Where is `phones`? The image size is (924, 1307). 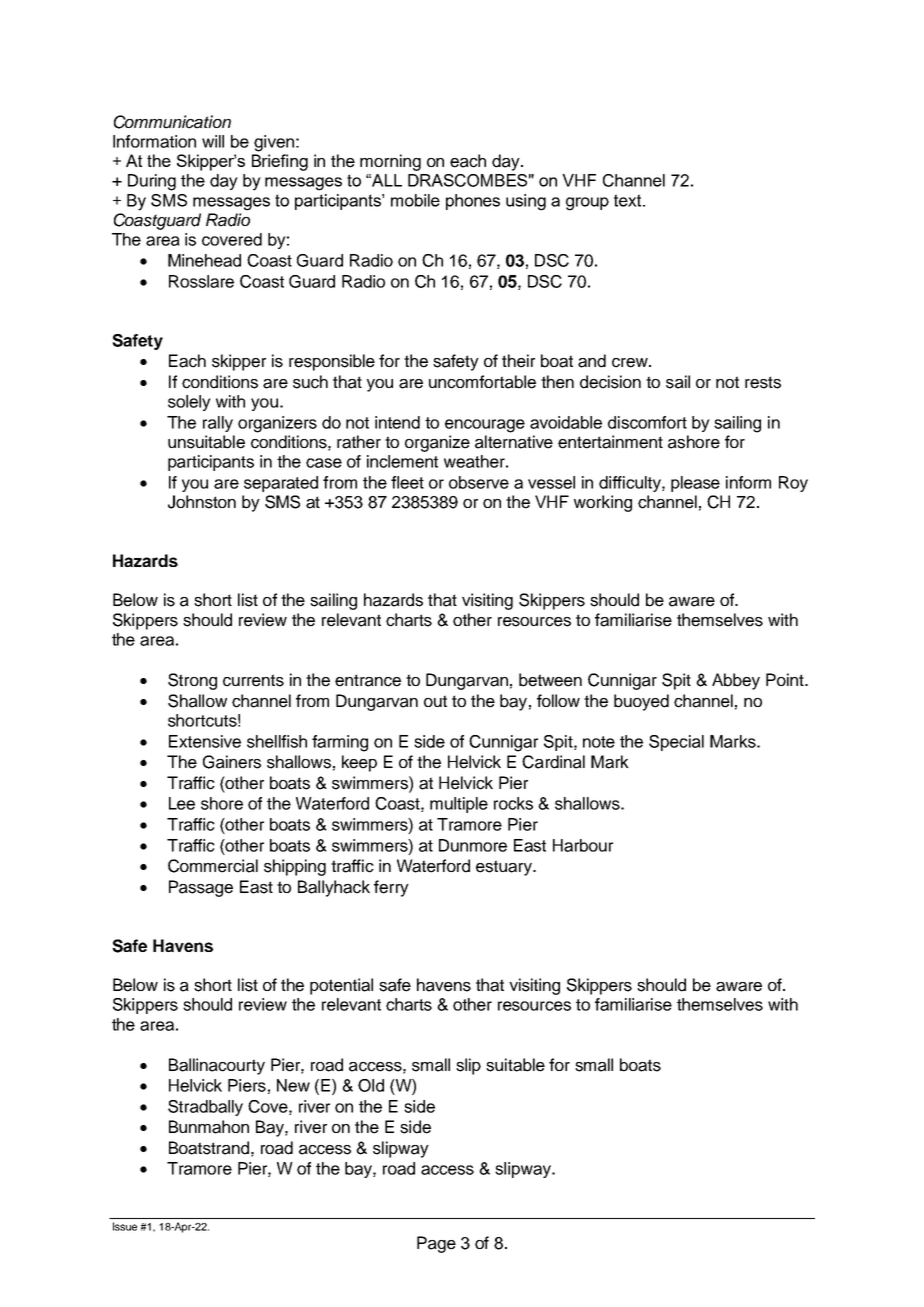 phones is located at coordinates (473, 202).
